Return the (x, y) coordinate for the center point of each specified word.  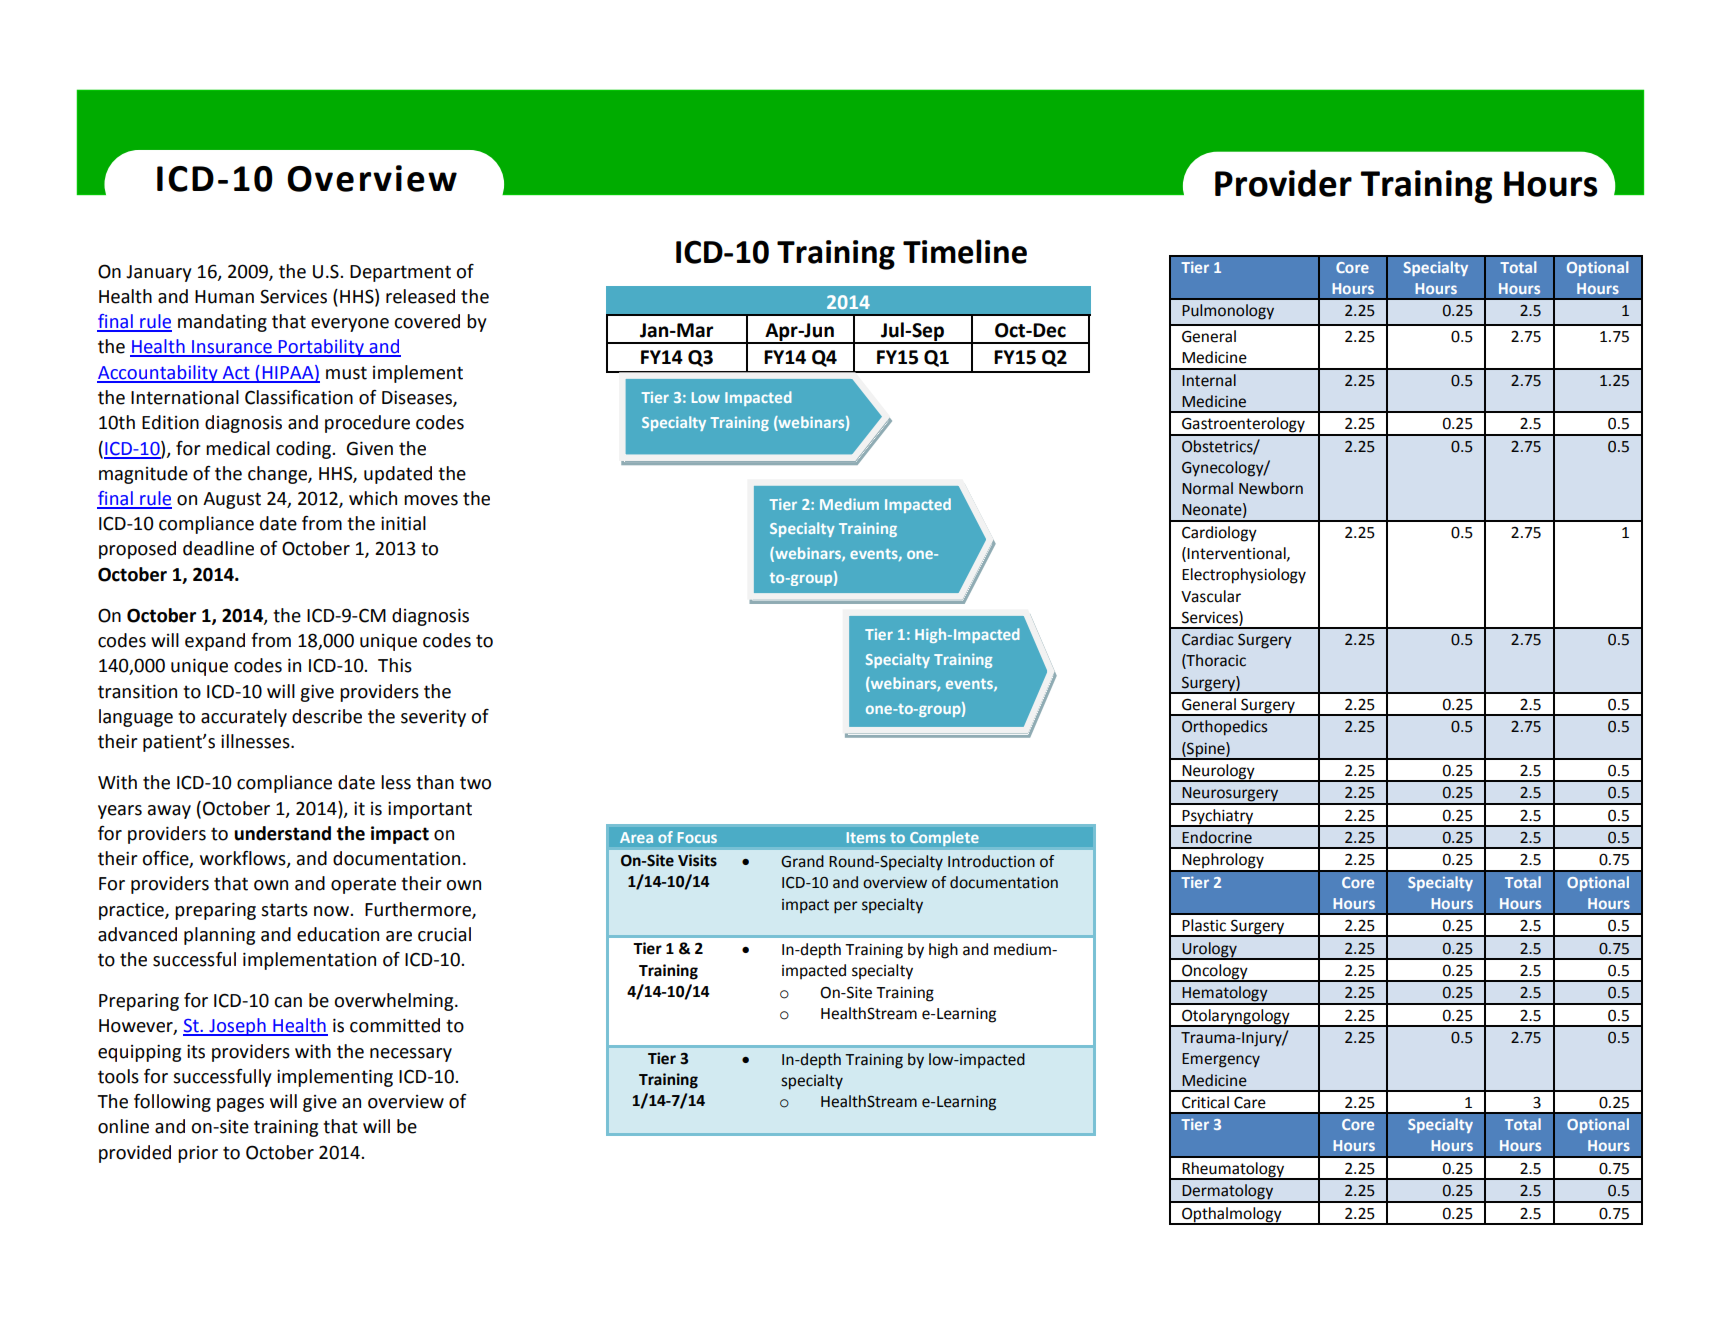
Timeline (965, 251)
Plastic (1204, 925)
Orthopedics (1224, 728)
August (232, 500)
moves (431, 500)
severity (433, 718)
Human (224, 297)
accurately (244, 718)
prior (198, 1154)
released (420, 296)
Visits (697, 860)
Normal (1207, 488)
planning (219, 936)
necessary (411, 1055)
